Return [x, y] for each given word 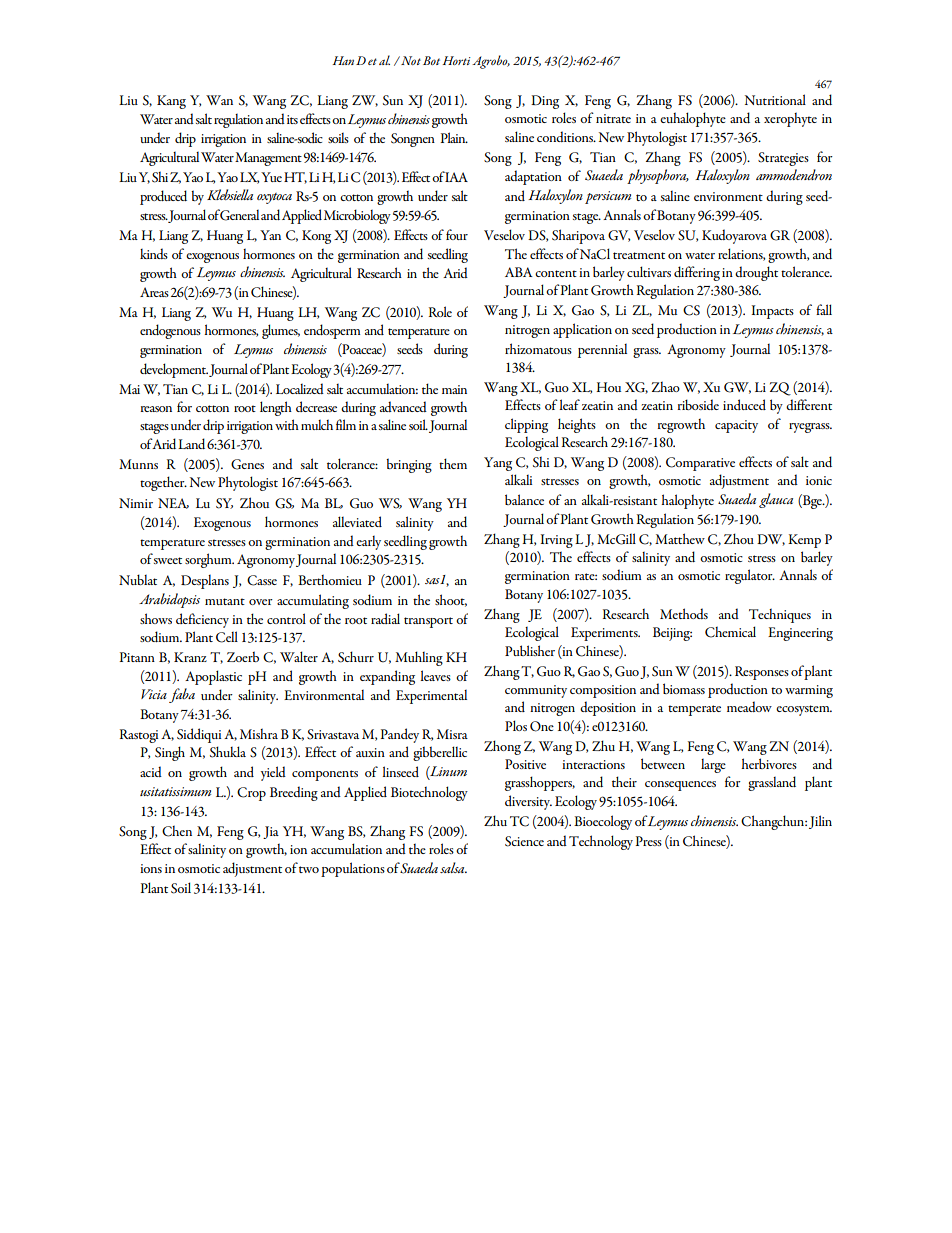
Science [524, 841]
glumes [281, 331]
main [454, 389]
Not [410, 60]
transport [428, 622]
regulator [750, 576]
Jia [271, 832]
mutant [225, 601]
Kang [171, 102]
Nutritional [775, 99]
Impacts [772, 312]
